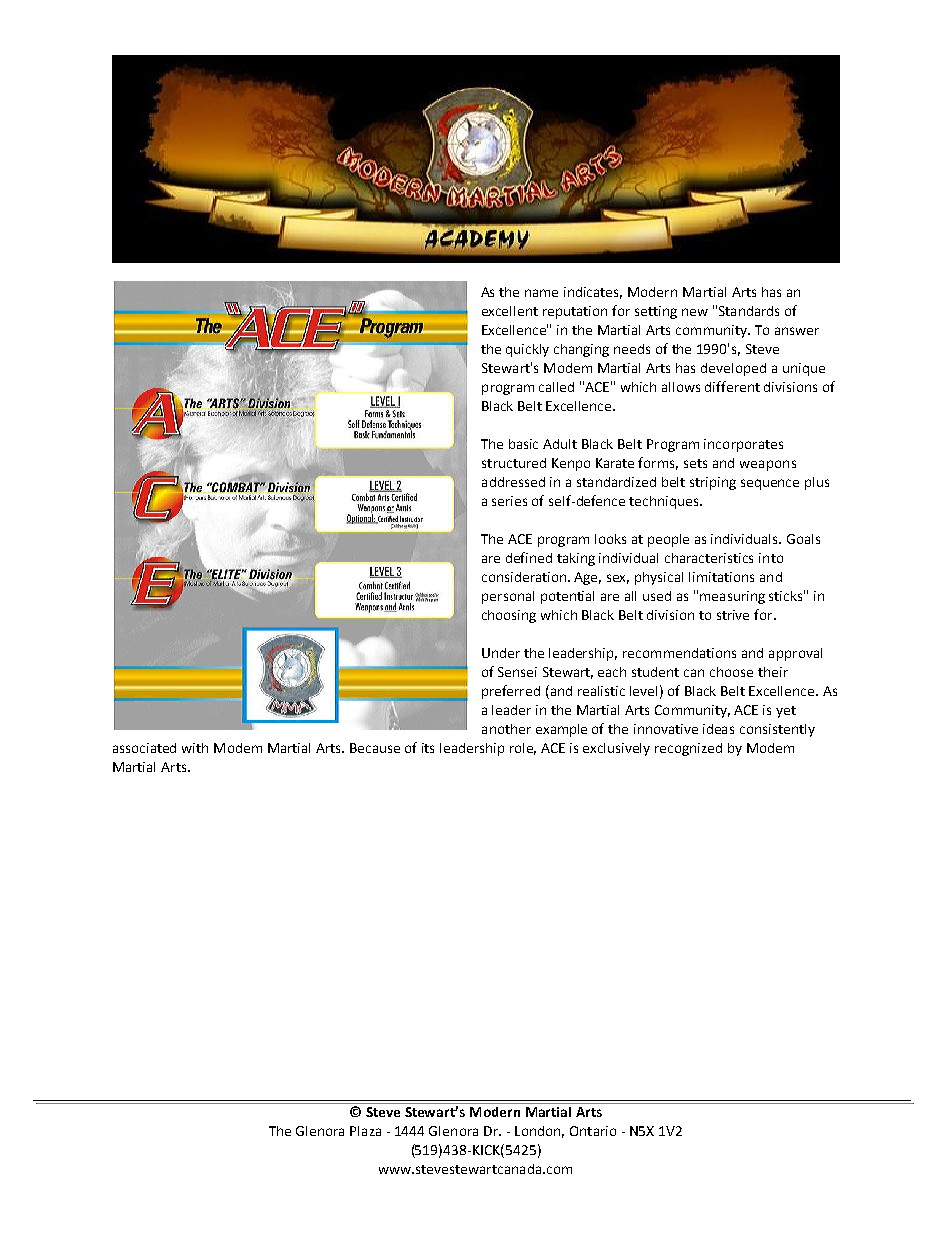 Image resolution: width=952 pixels, height=1233 pixels. What do you see at coordinates (510, 311) in the page?
I see `excellent` at bounding box center [510, 311].
